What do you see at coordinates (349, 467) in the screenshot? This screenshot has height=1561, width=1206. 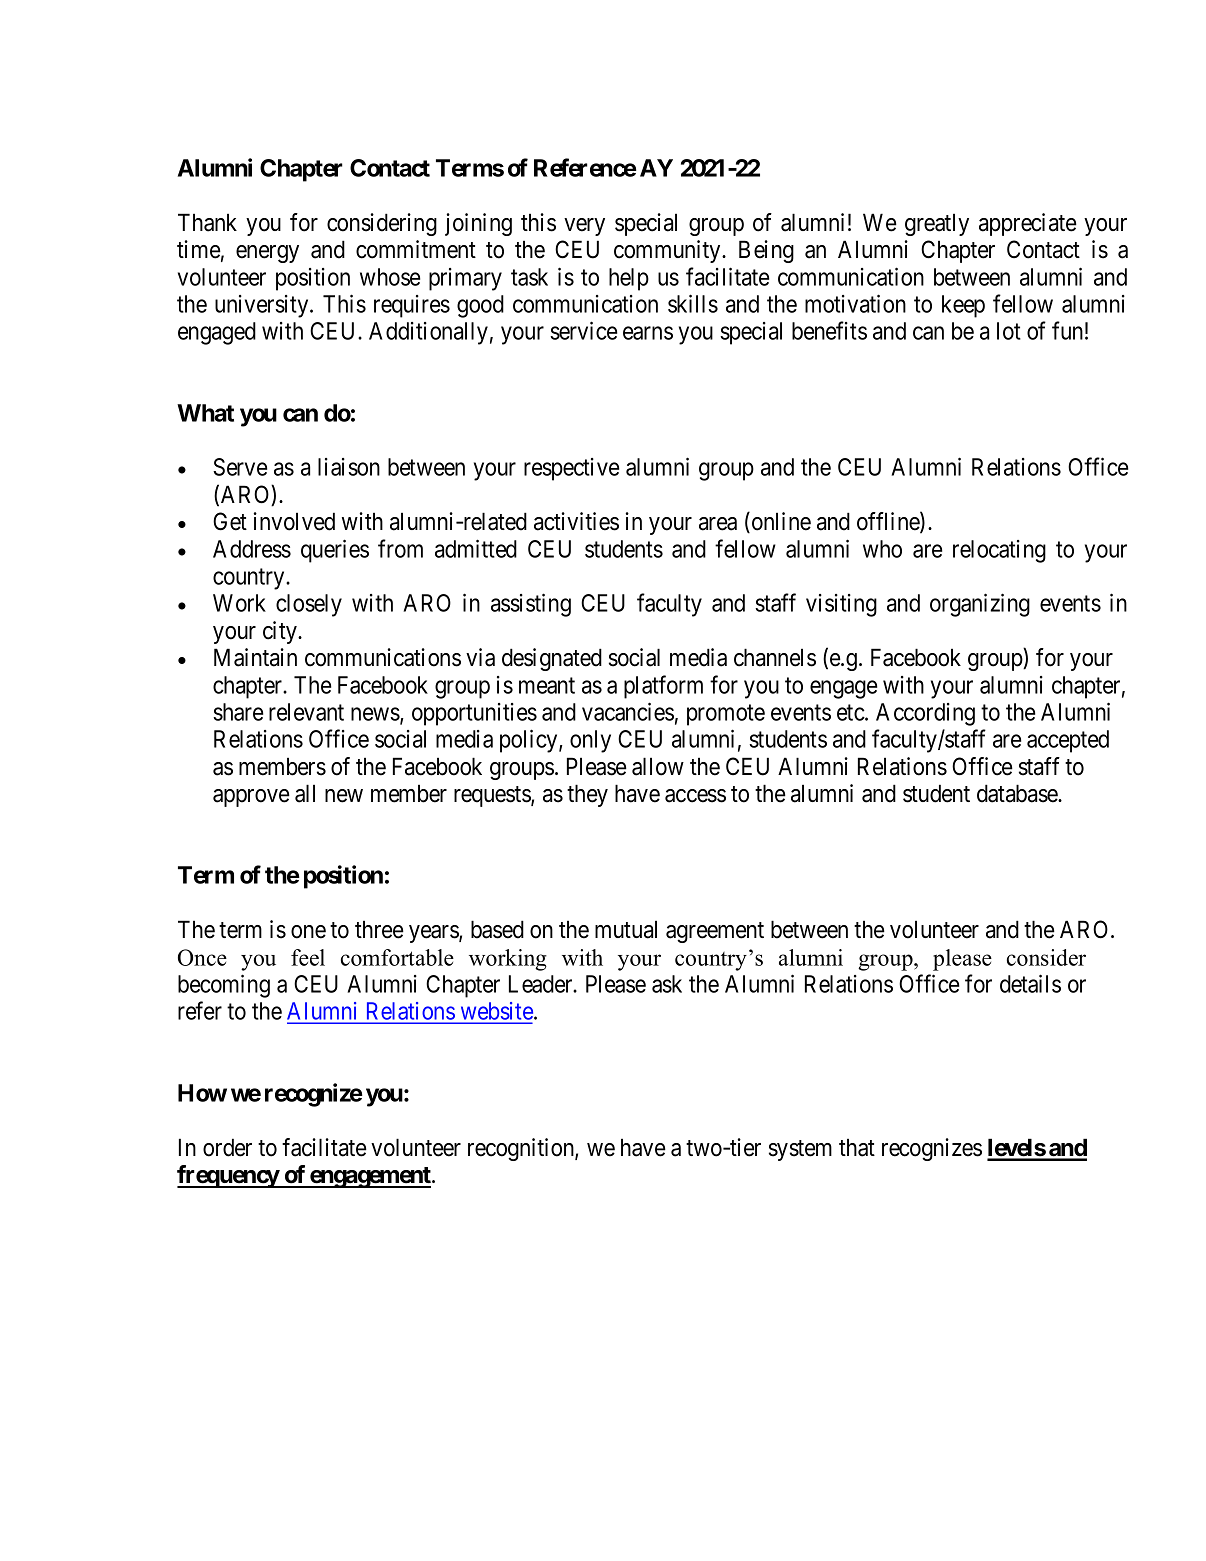 I see `liaison` at bounding box center [349, 467].
